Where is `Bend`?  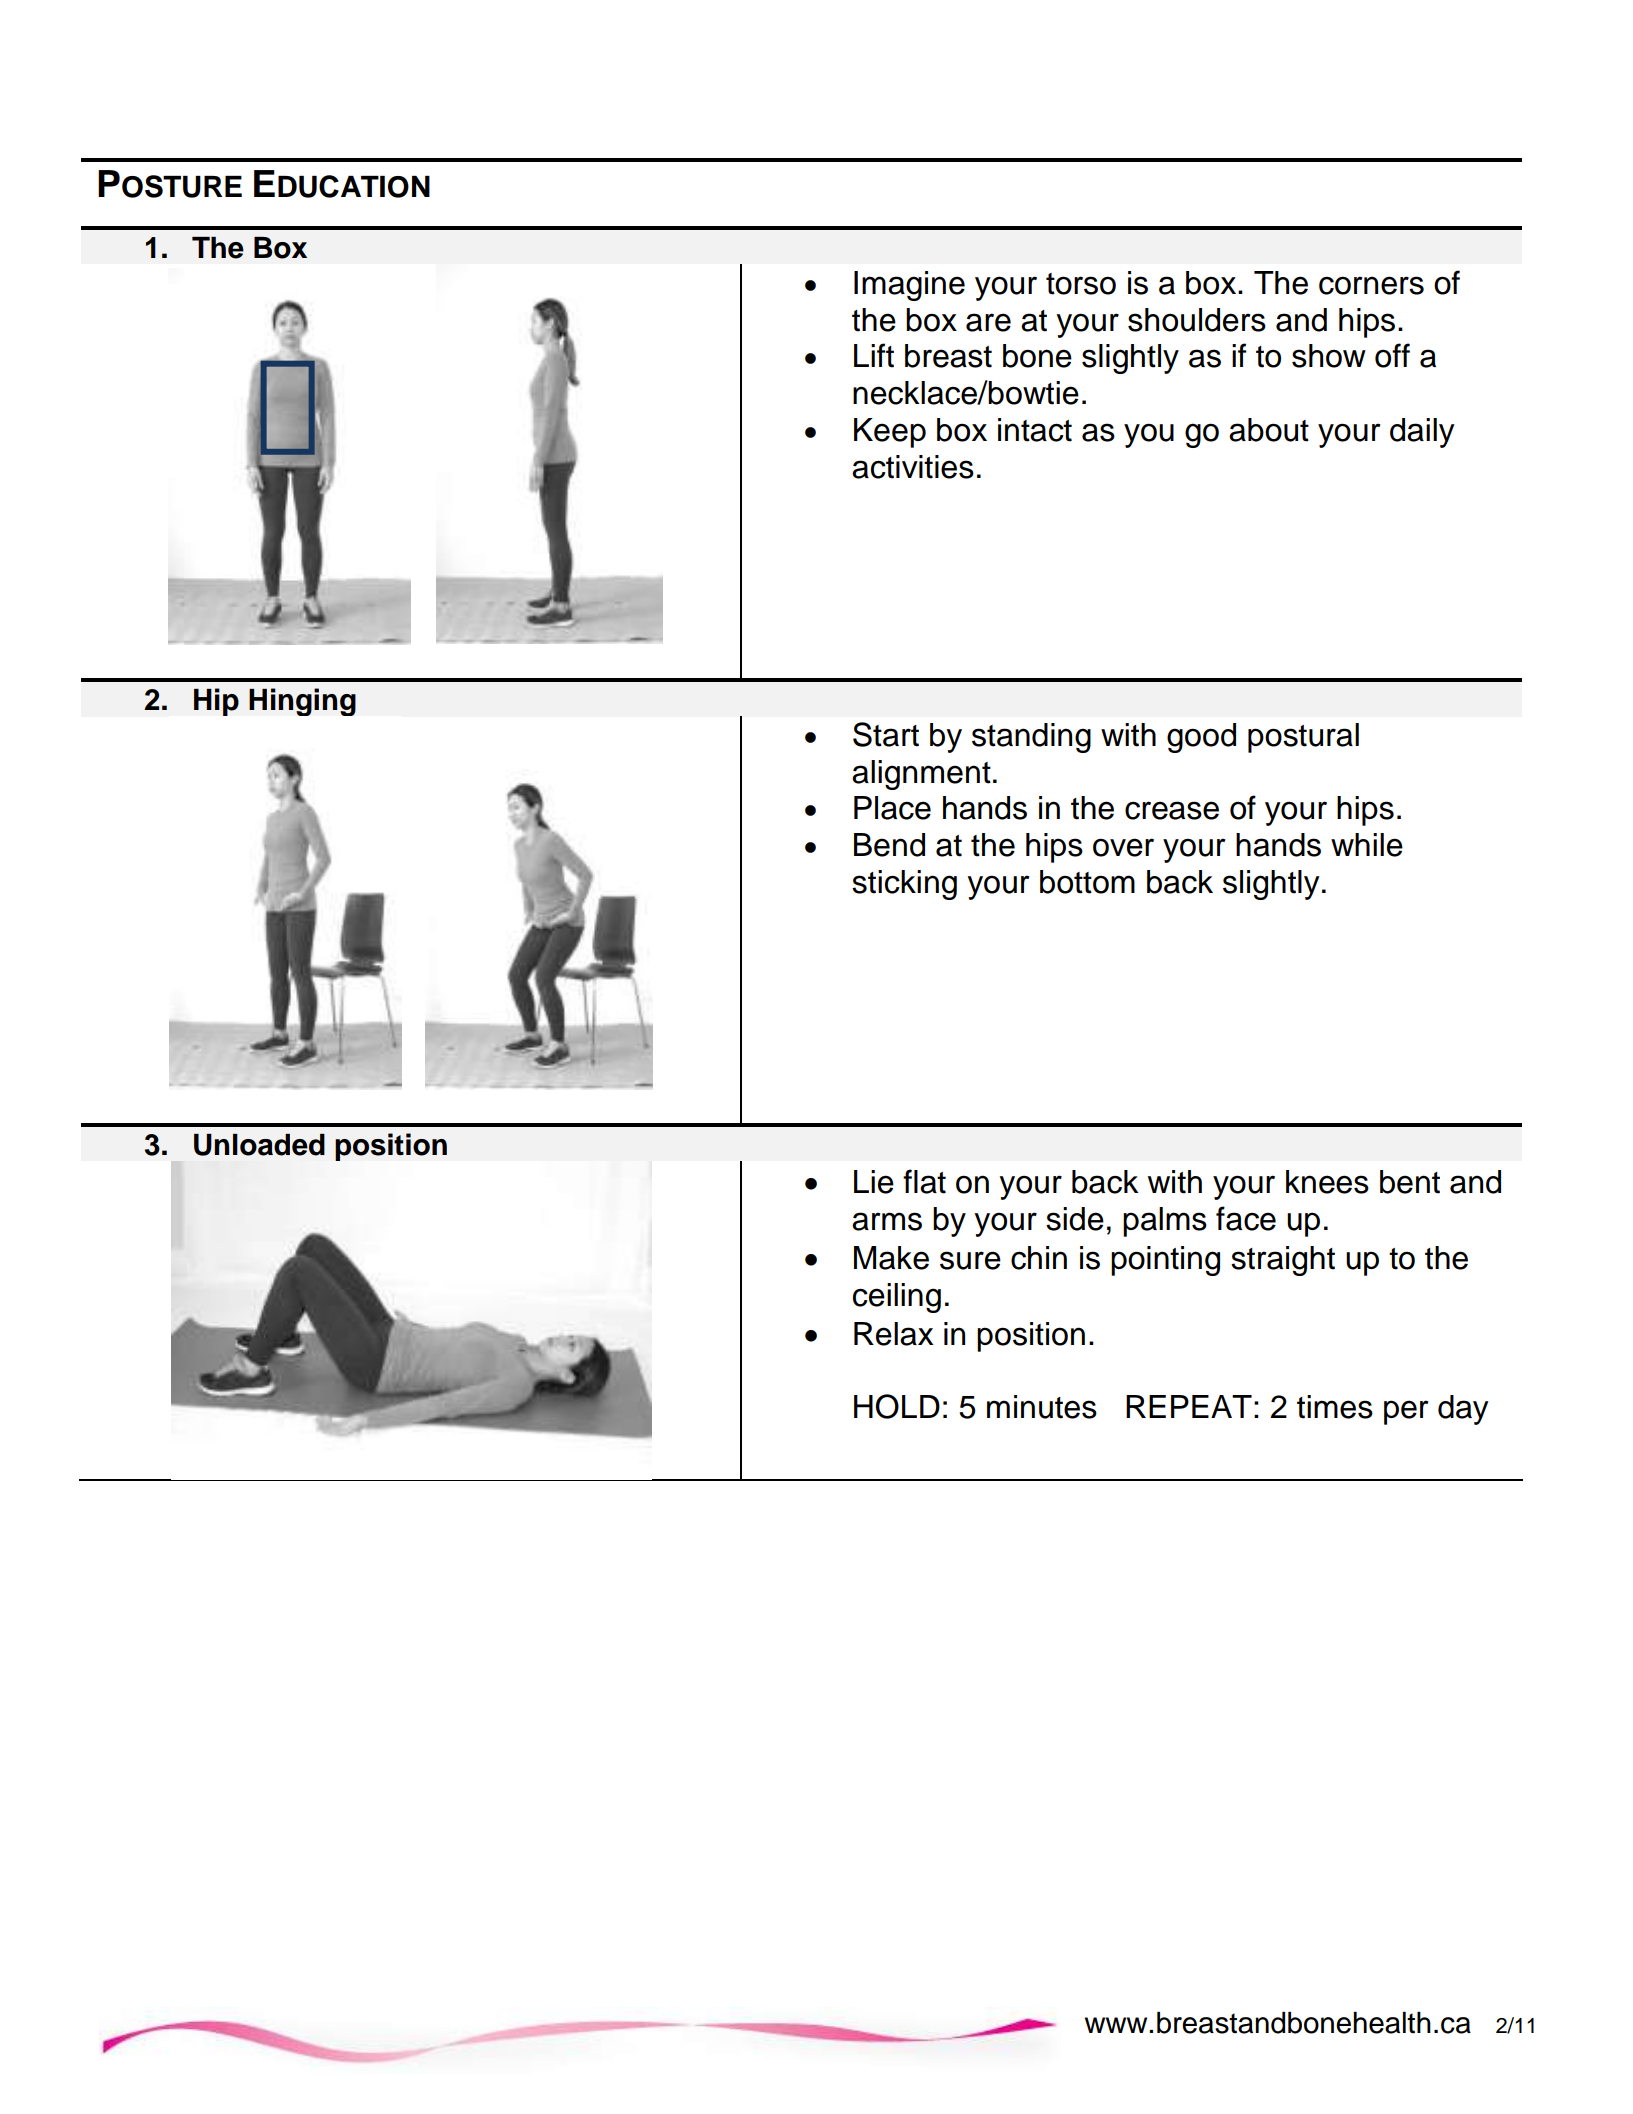
Bend is located at coordinates (889, 845).
